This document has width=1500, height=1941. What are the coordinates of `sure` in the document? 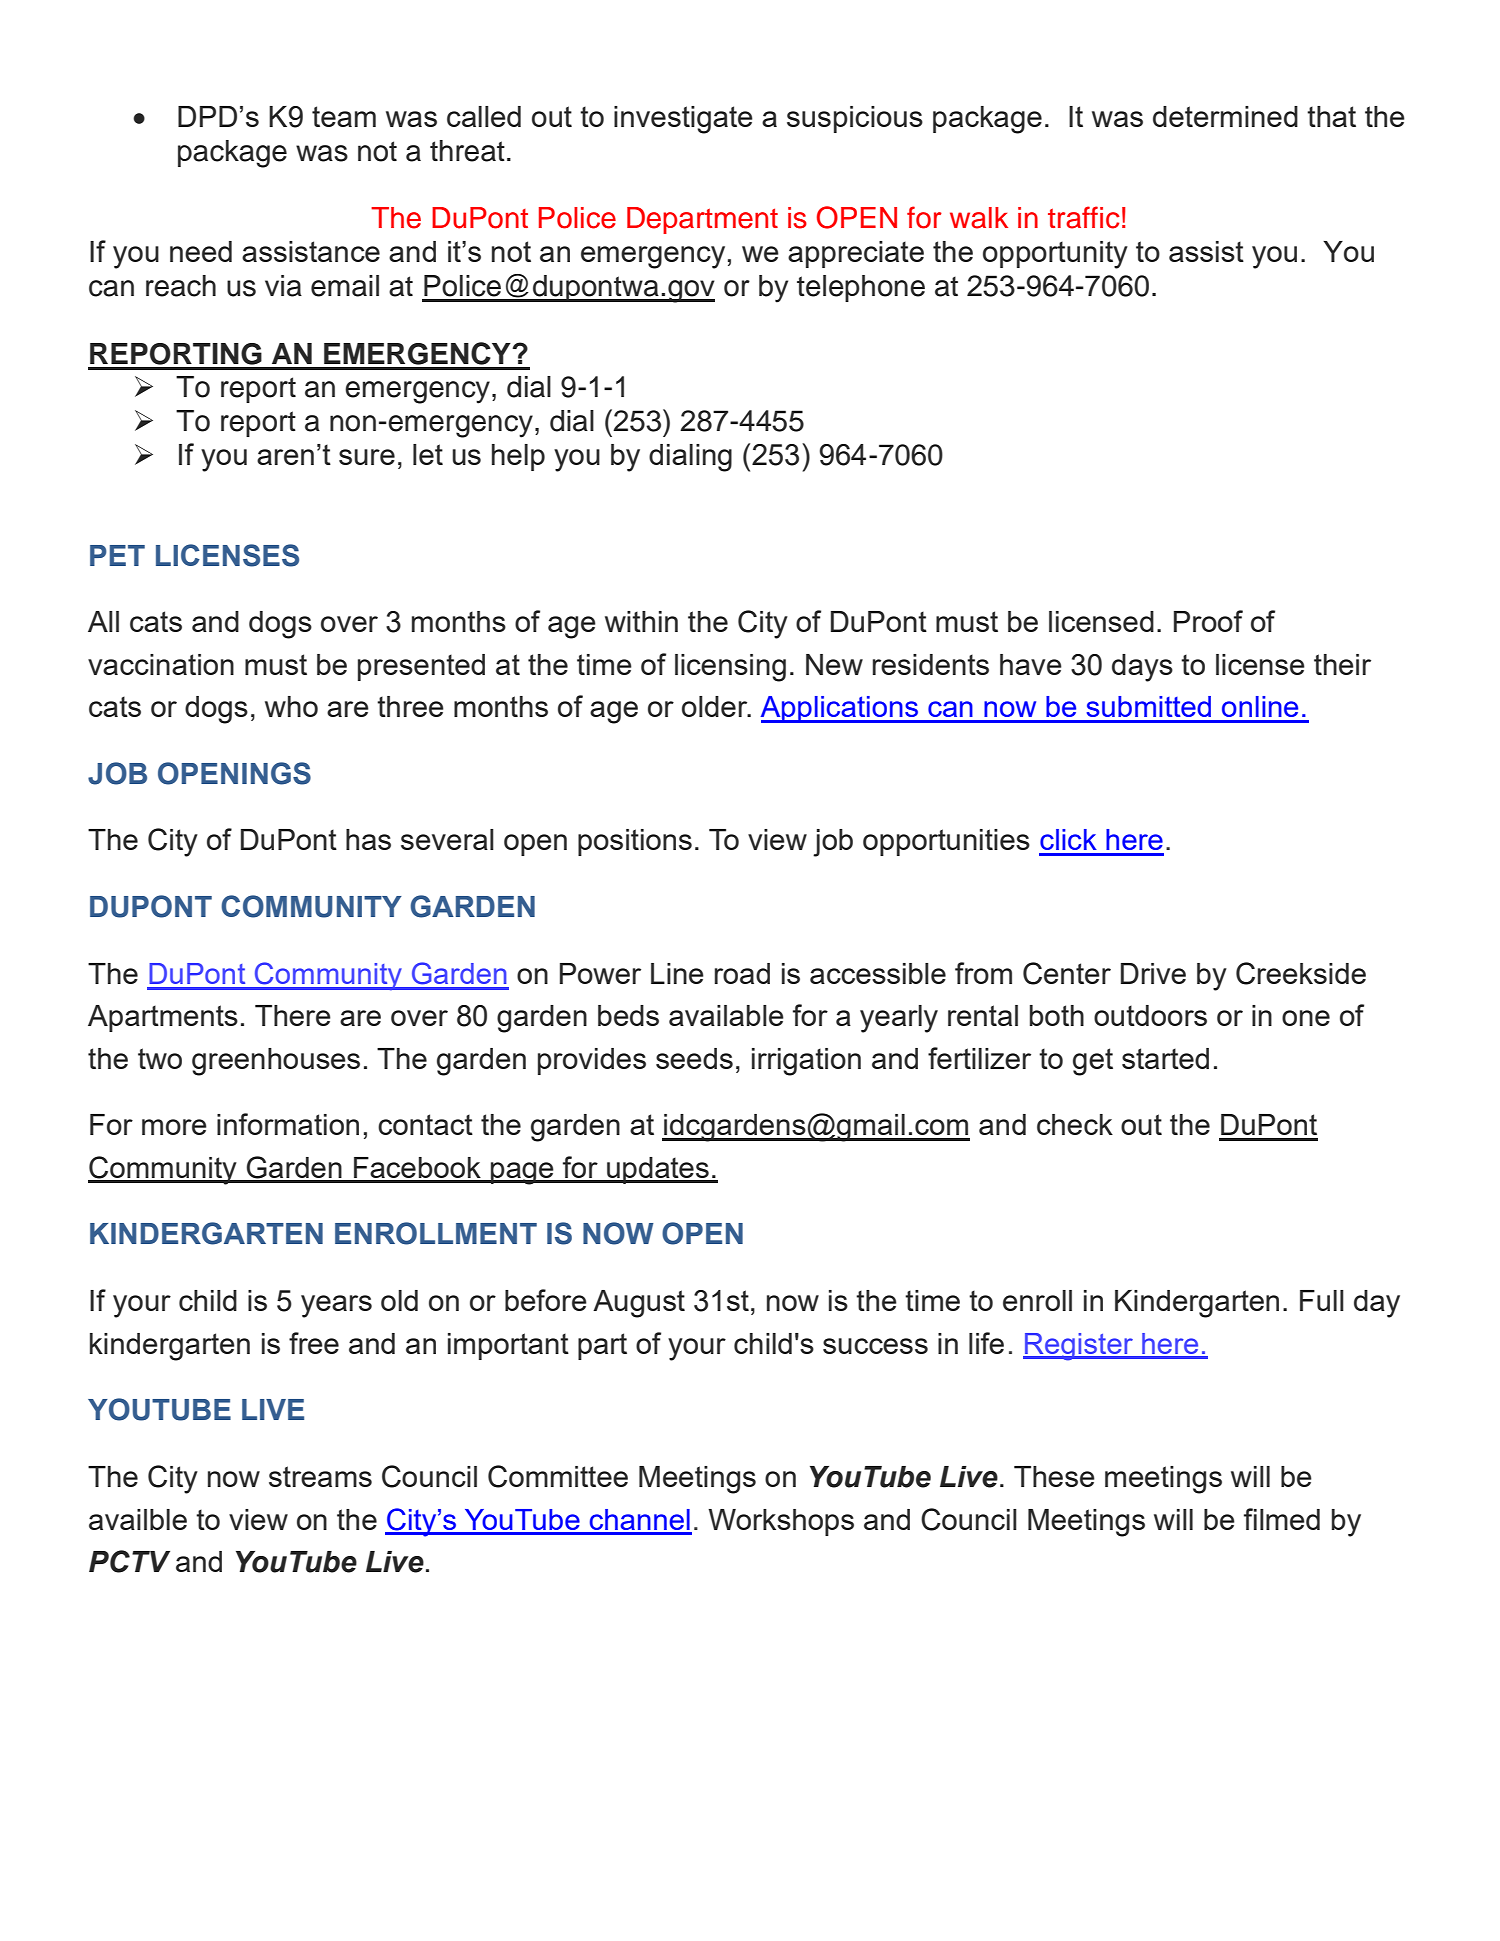 It's located at (367, 457).
